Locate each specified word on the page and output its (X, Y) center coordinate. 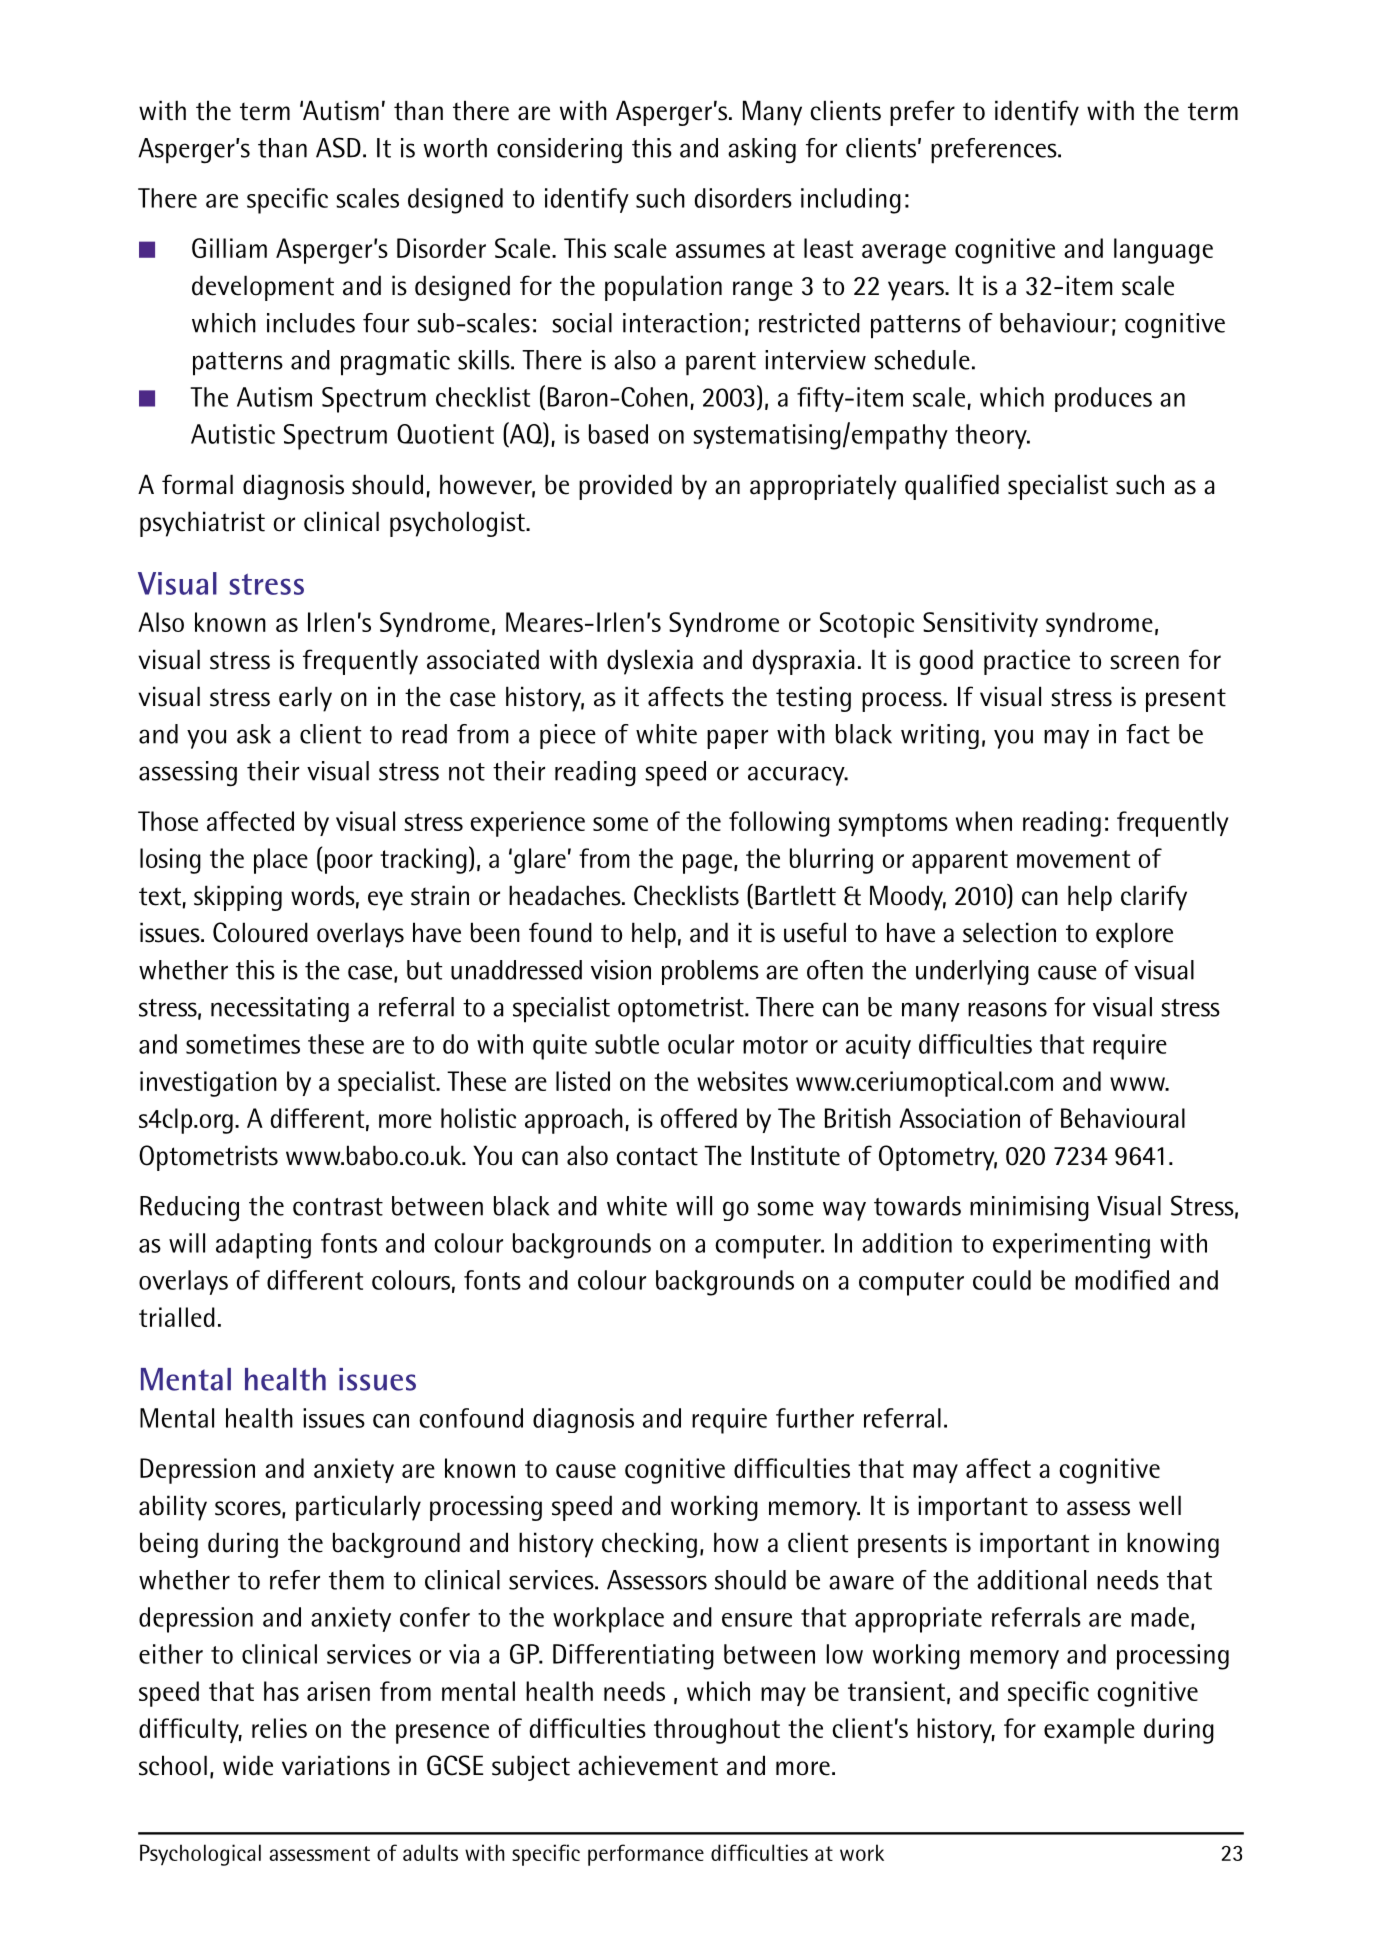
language (1163, 251)
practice (1027, 662)
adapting (263, 1246)
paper (737, 739)
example (1089, 1731)
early (305, 699)
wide (248, 1765)
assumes (720, 251)
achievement (648, 1765)
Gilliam (229, 248)
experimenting (1071, 1246)
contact (657, 1156)
